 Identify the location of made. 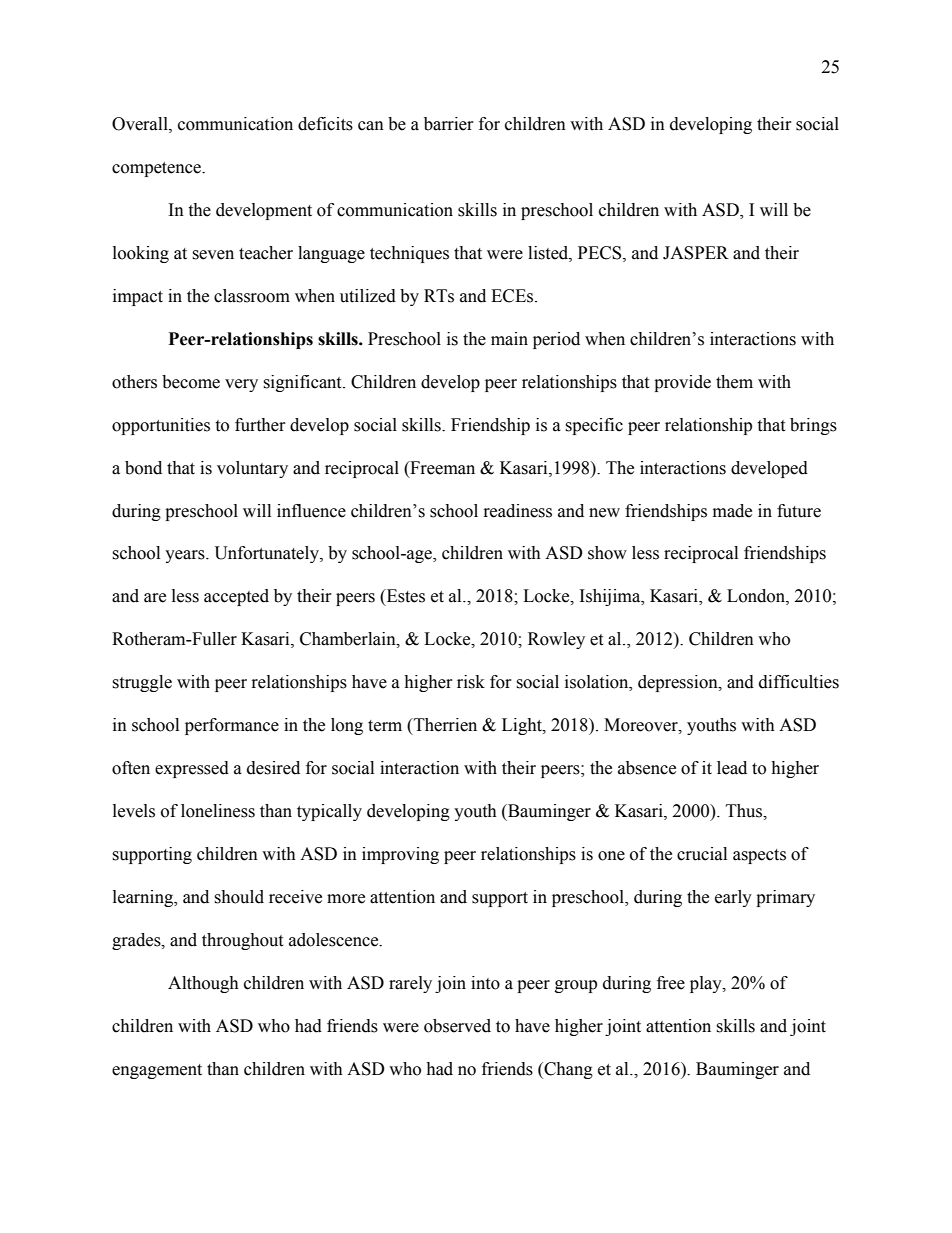
(732, 511).
